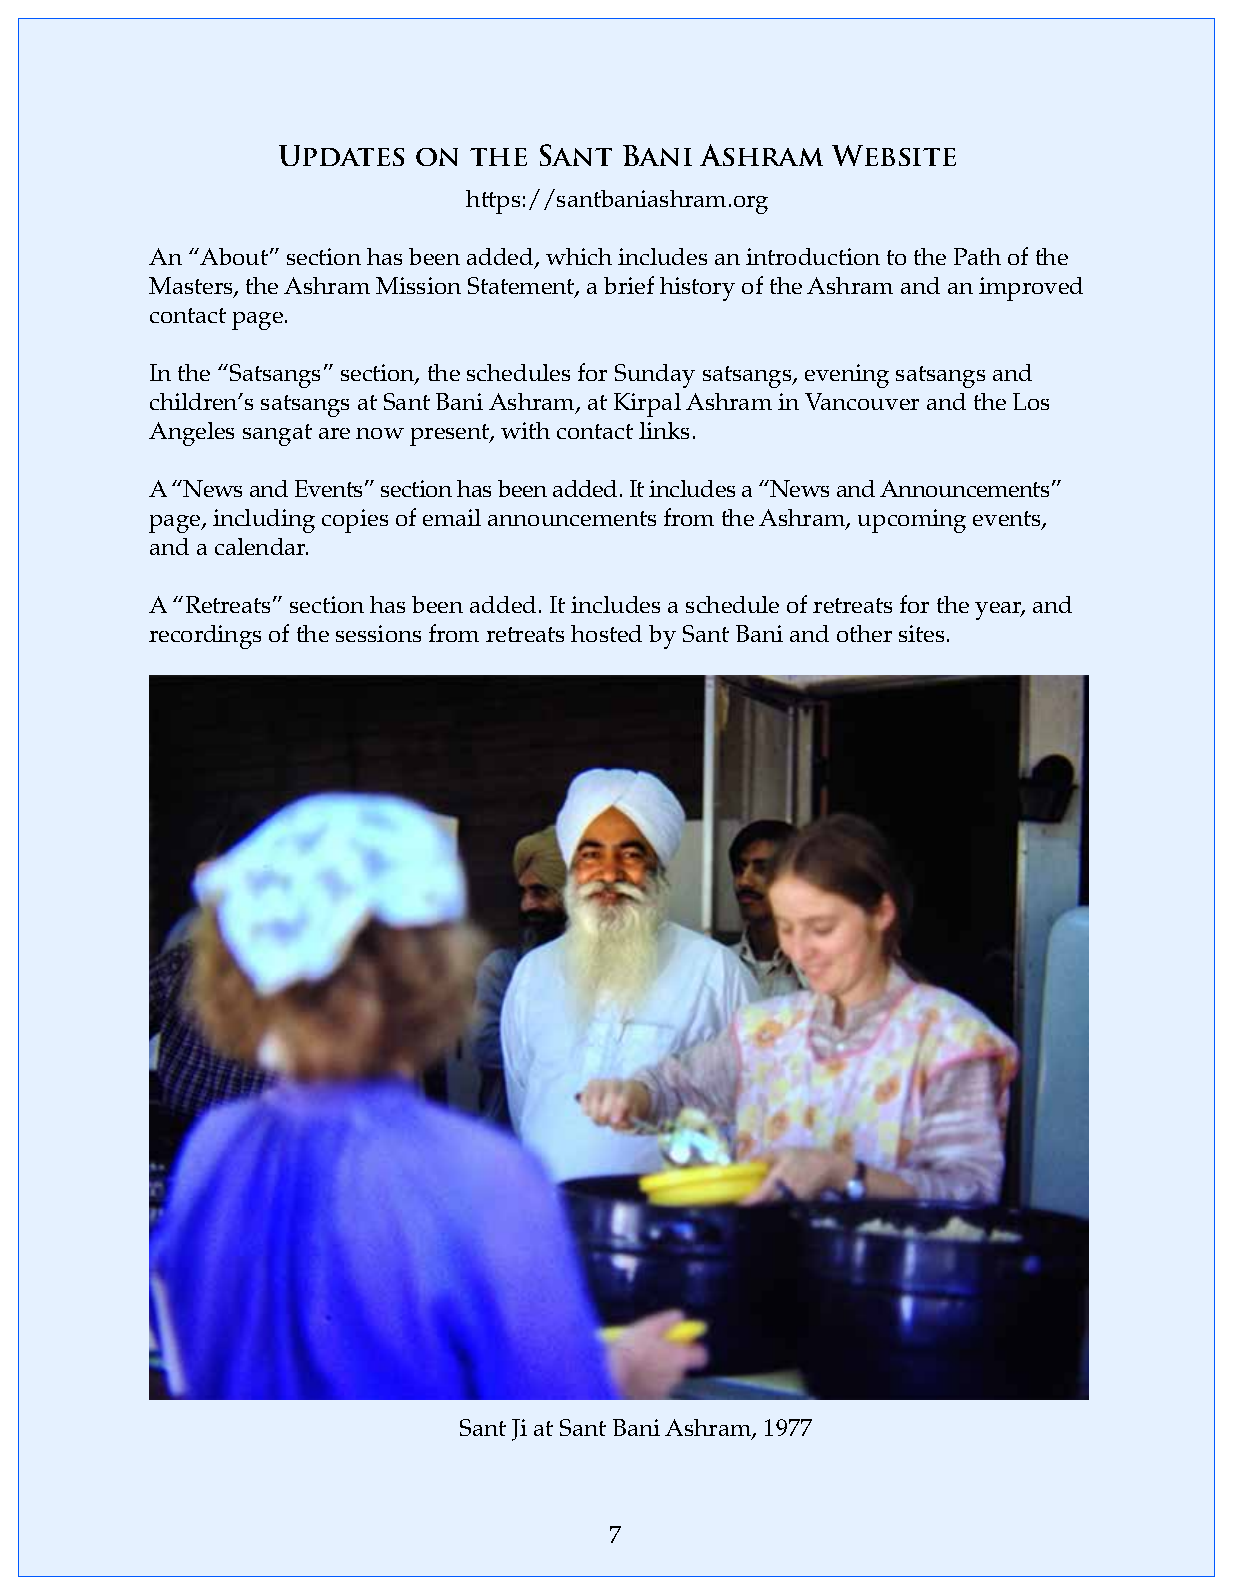  I want to click on sangat, so click(277, 435).
